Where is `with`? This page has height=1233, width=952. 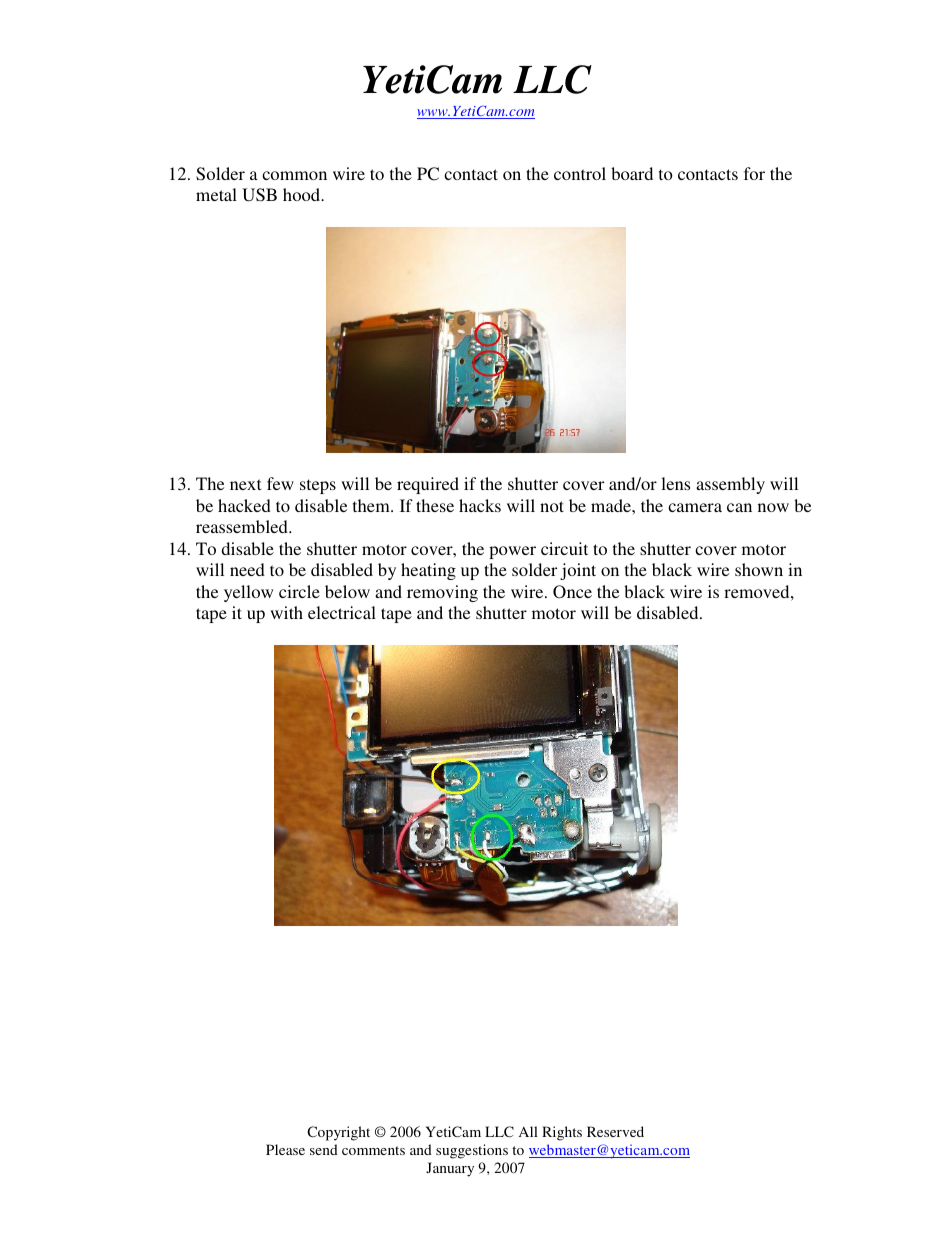
with is located at coordinates (286, 612).
